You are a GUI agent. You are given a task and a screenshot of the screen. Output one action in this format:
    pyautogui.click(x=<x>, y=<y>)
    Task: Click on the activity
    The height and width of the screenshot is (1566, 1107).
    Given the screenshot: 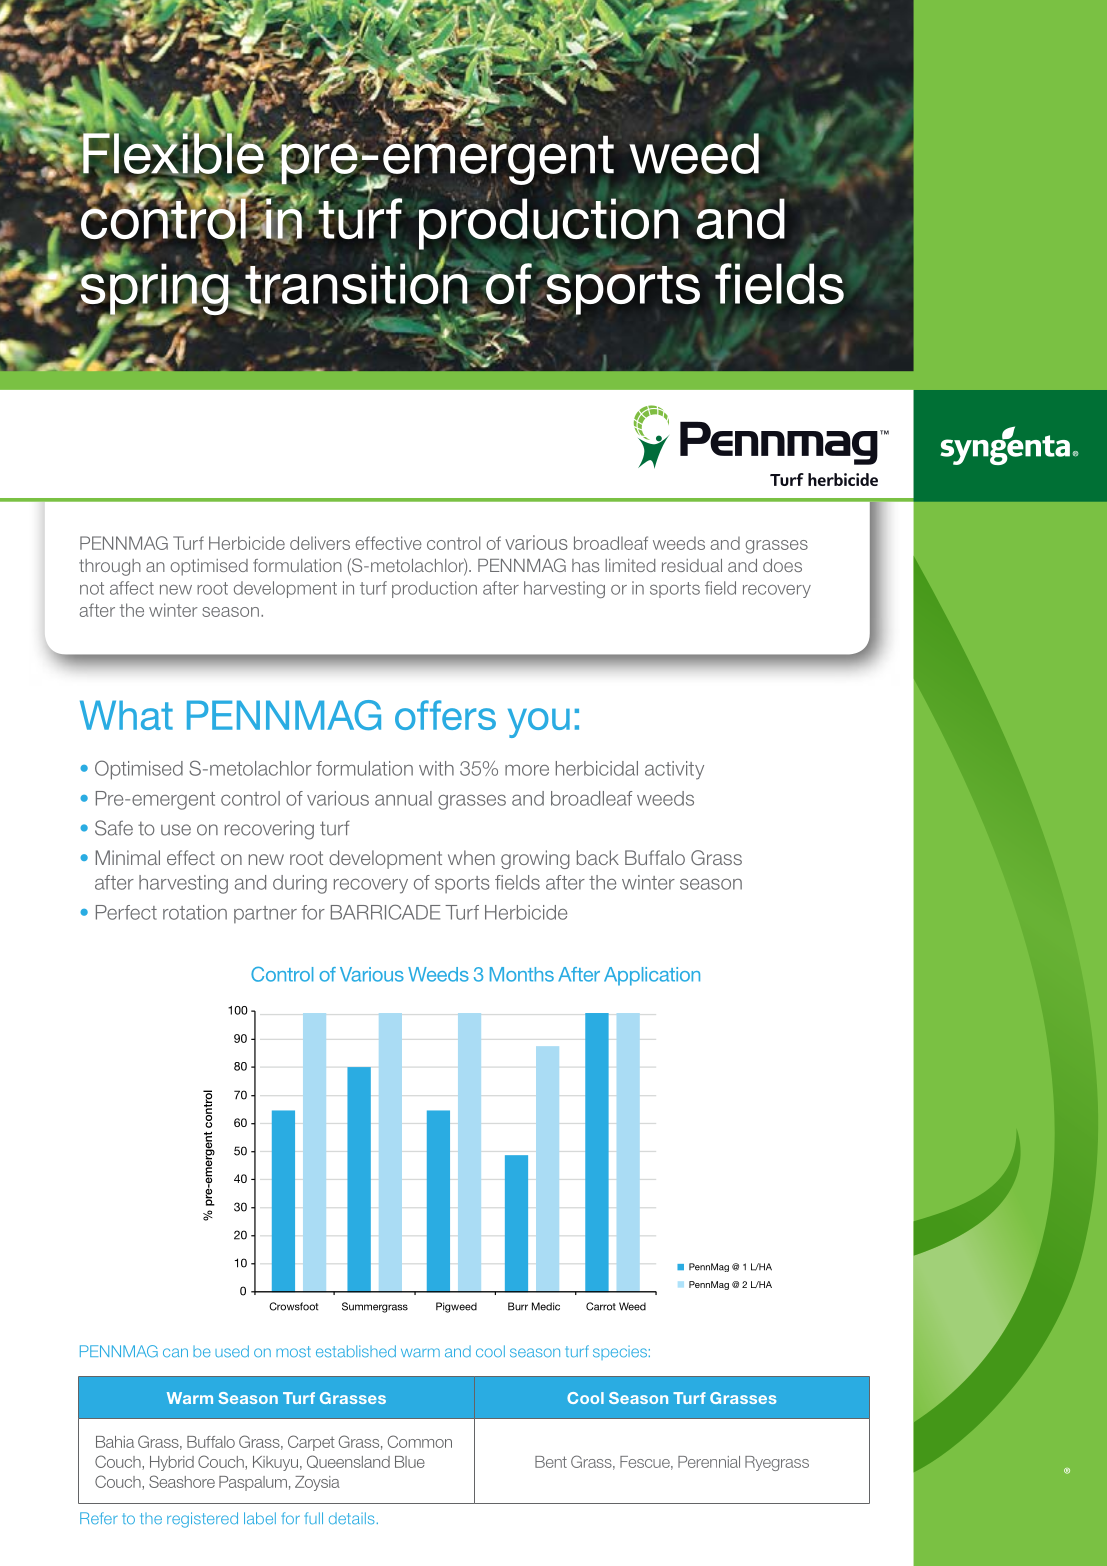 What is the action you would take?
    pyautogui.click(x=674, y=770)
